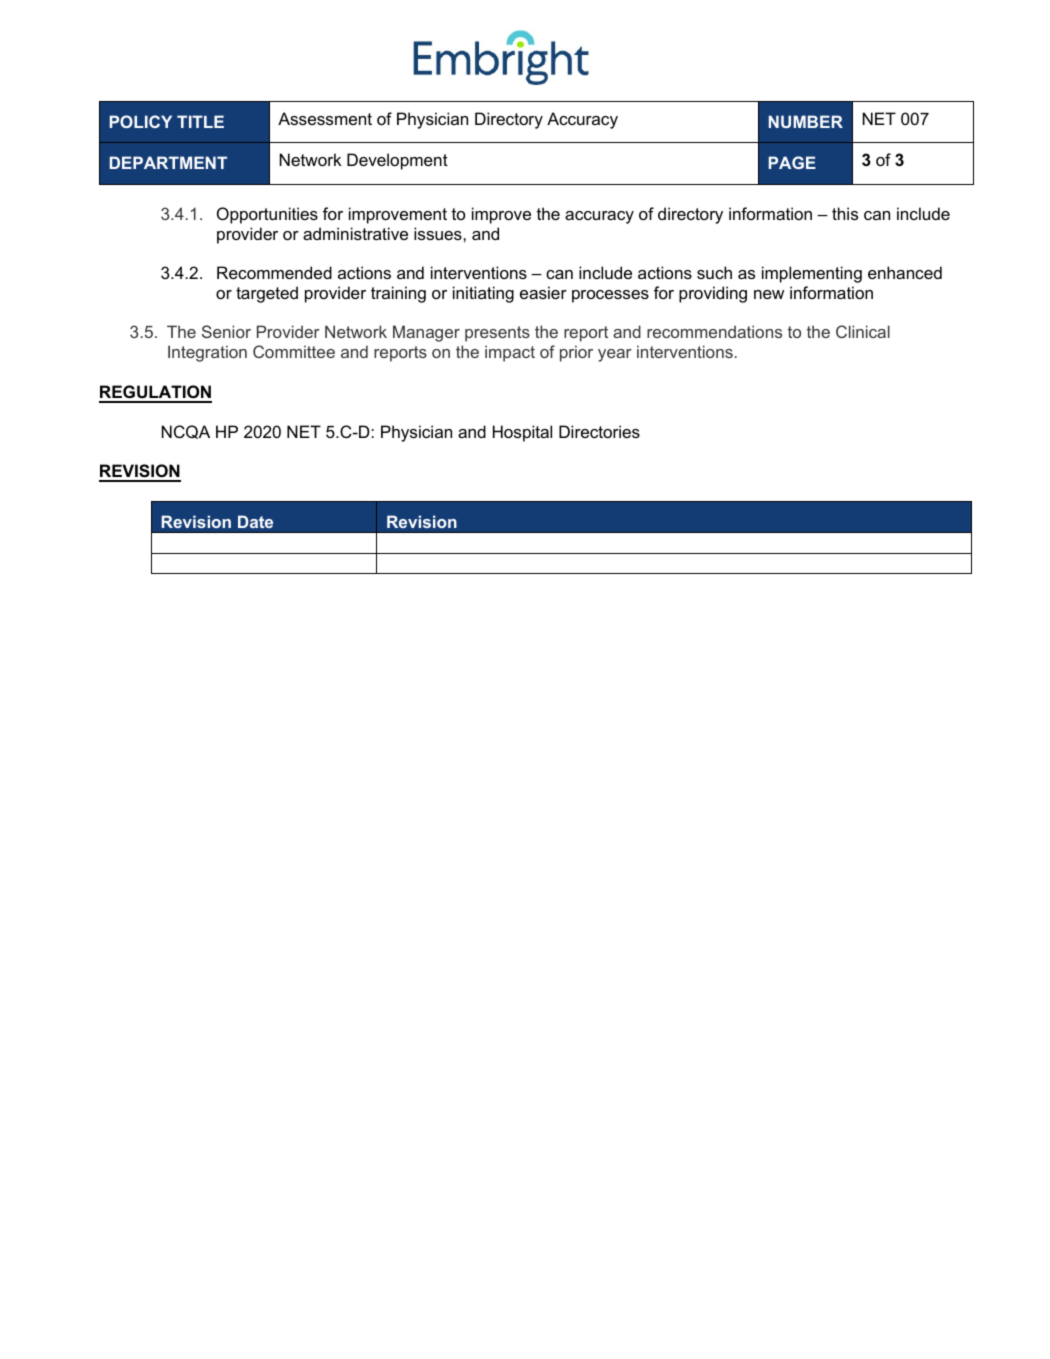 Image resolution: width=1050 pixels, height=1359 pixels. I want to click on TITLE, so click(200, 121).
